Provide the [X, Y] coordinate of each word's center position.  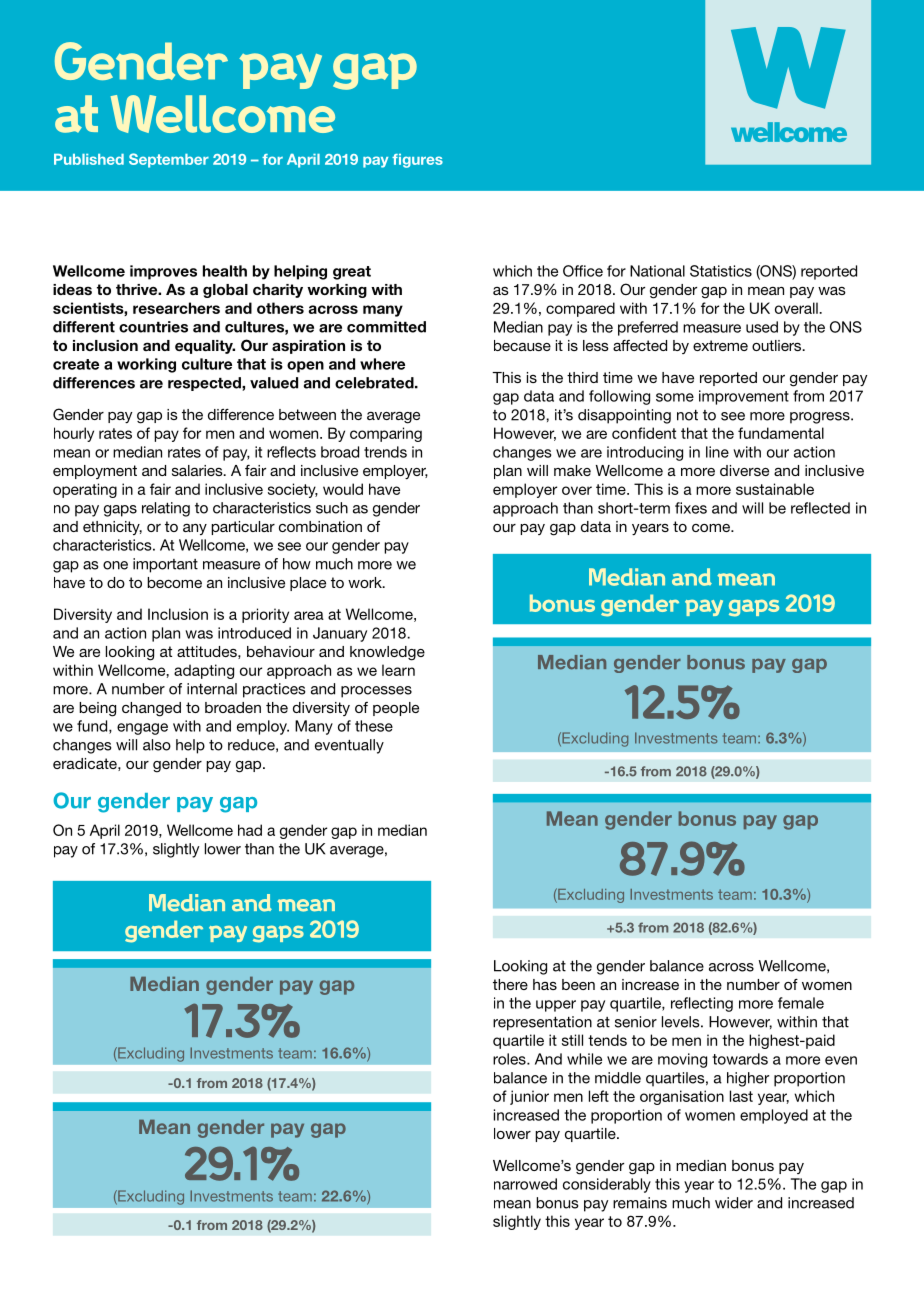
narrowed [525, 1184]
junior [529, 1097]
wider [734, 1203]
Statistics [721, 271]
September [169, 160]
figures [417, 161]
